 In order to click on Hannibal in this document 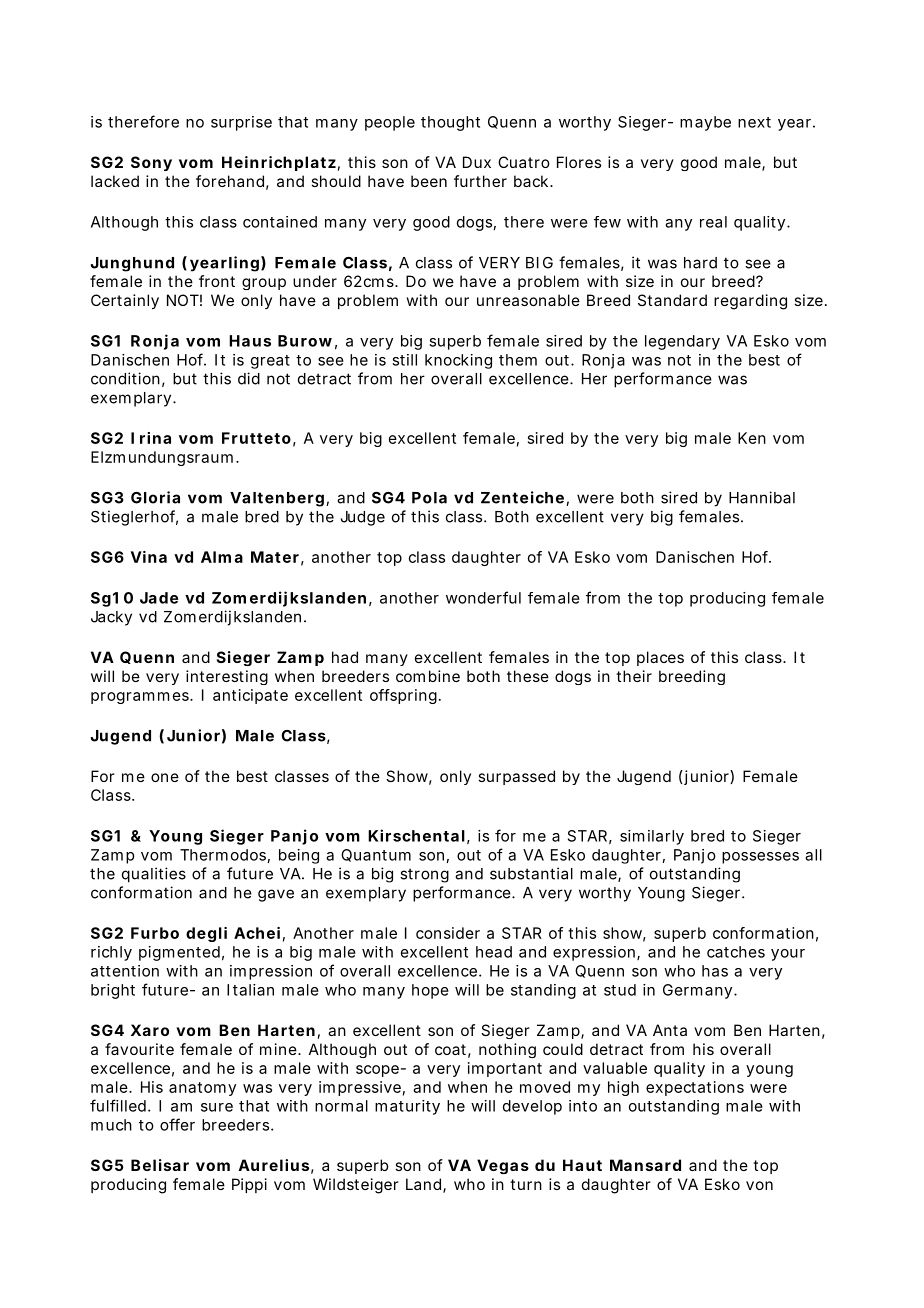, I will do `click(762, 497)`.
